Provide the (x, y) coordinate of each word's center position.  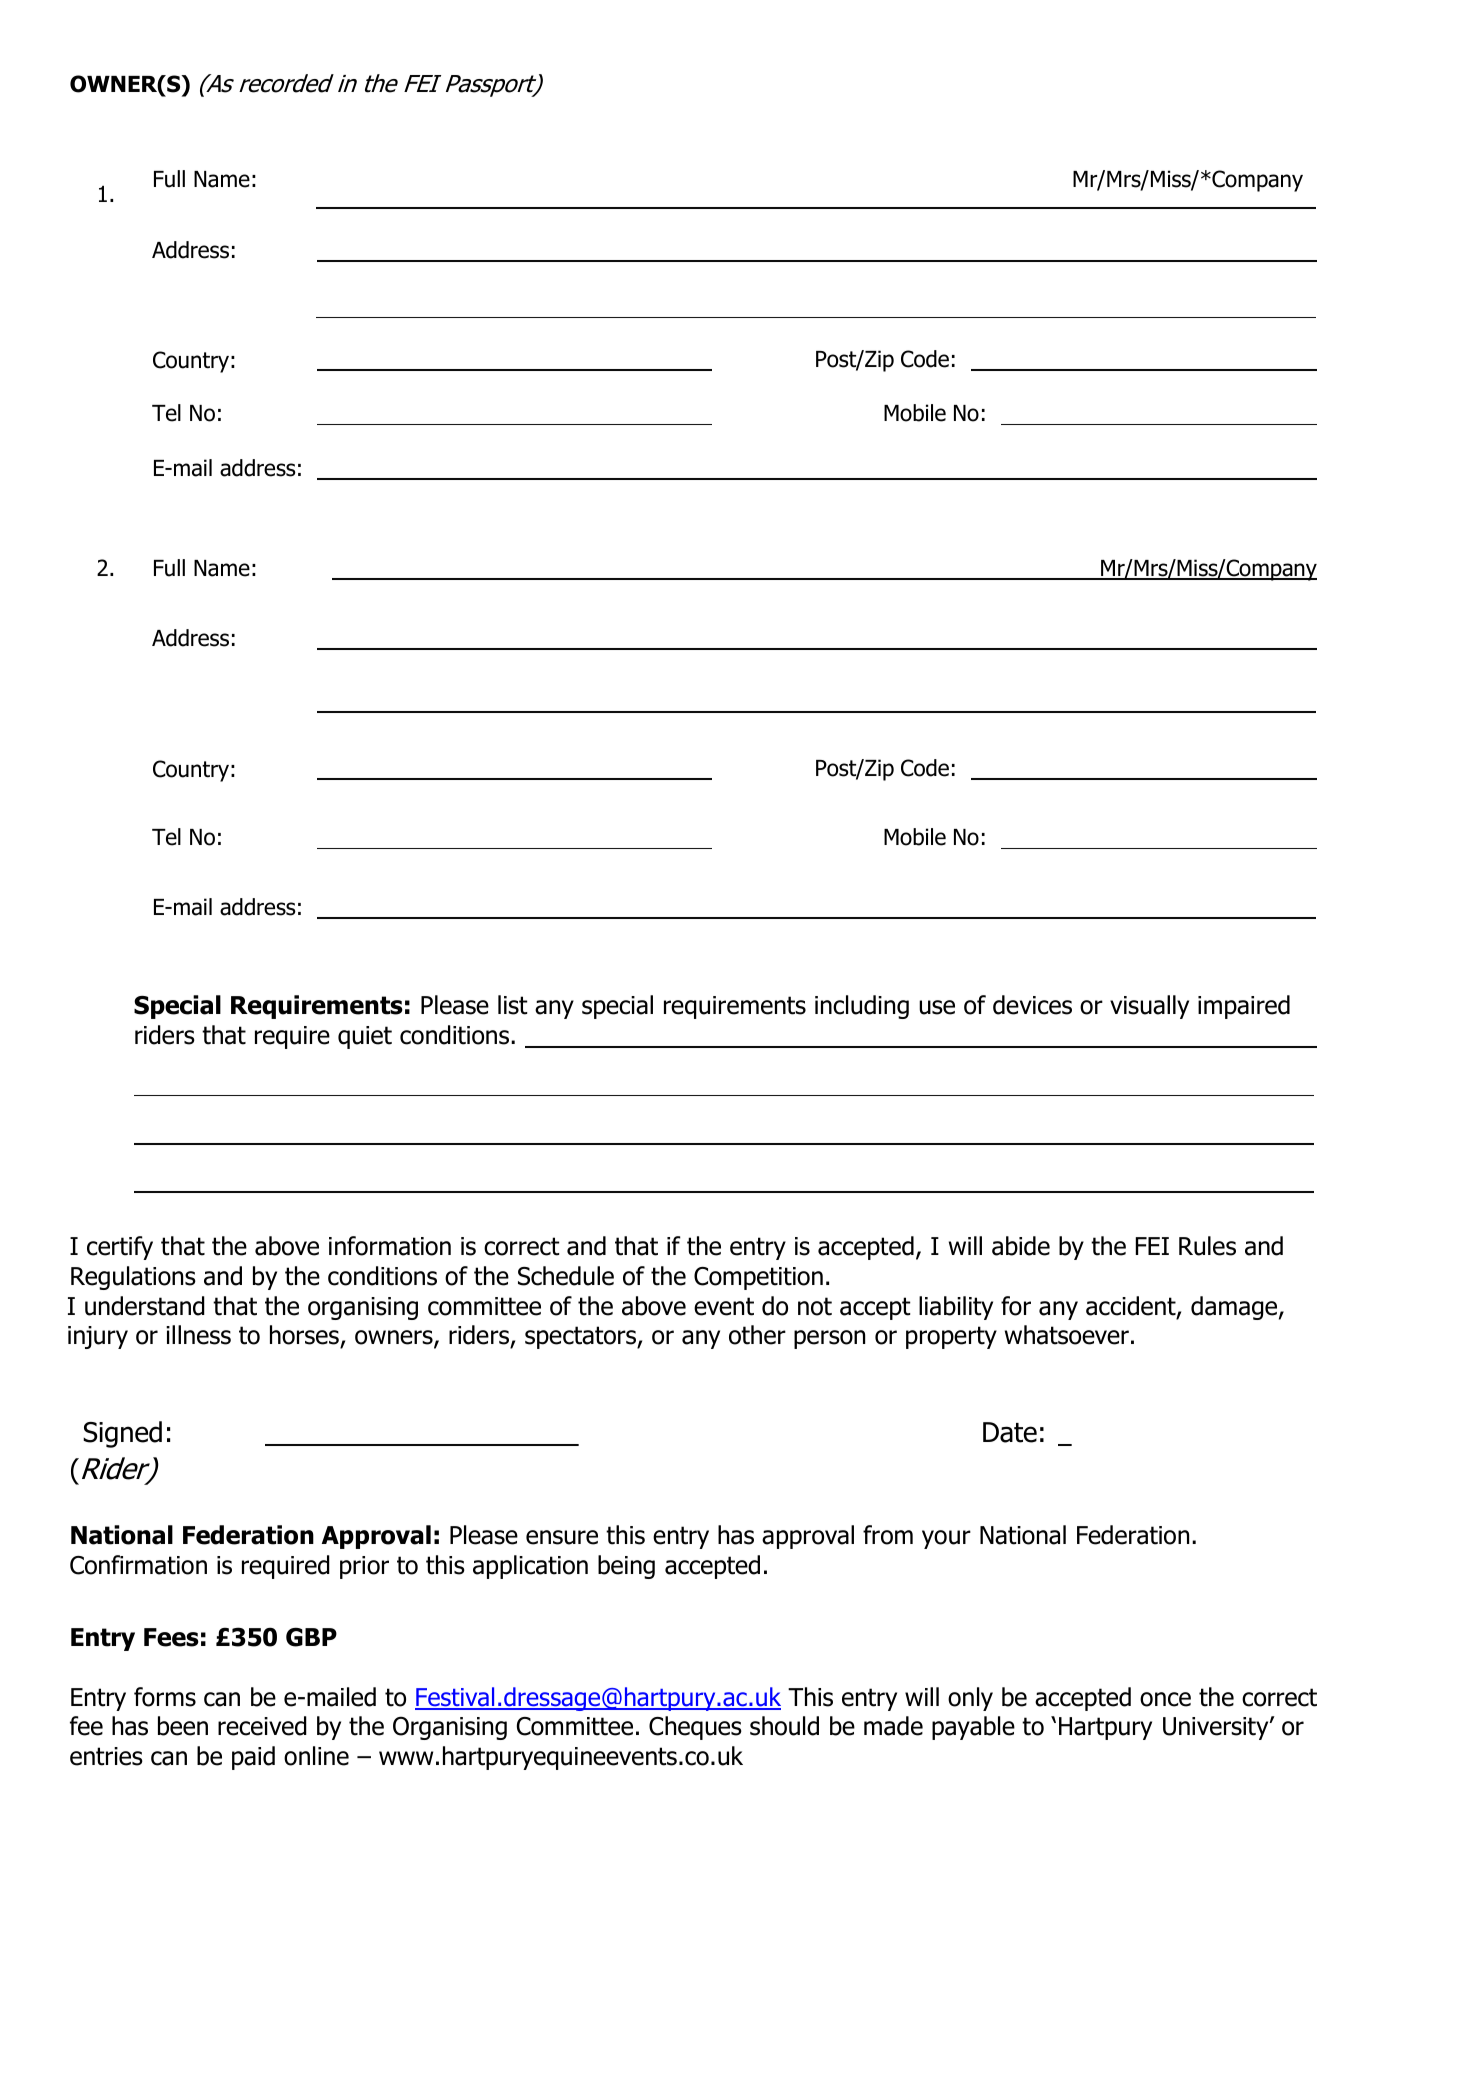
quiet (365, 1037)
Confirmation (138, 1565)
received (262, 1726)
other (757, 1335)
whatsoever (1067, 1335)
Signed (122, 1434)
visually (1149, 1007)
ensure (562, 1537)
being (626, 1567)
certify (120, 1248)
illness (198, 1335)
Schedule (566, 1276)
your (946, 1539)
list (512, 1005)
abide (1021, 1246)
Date (1010, 1432)
